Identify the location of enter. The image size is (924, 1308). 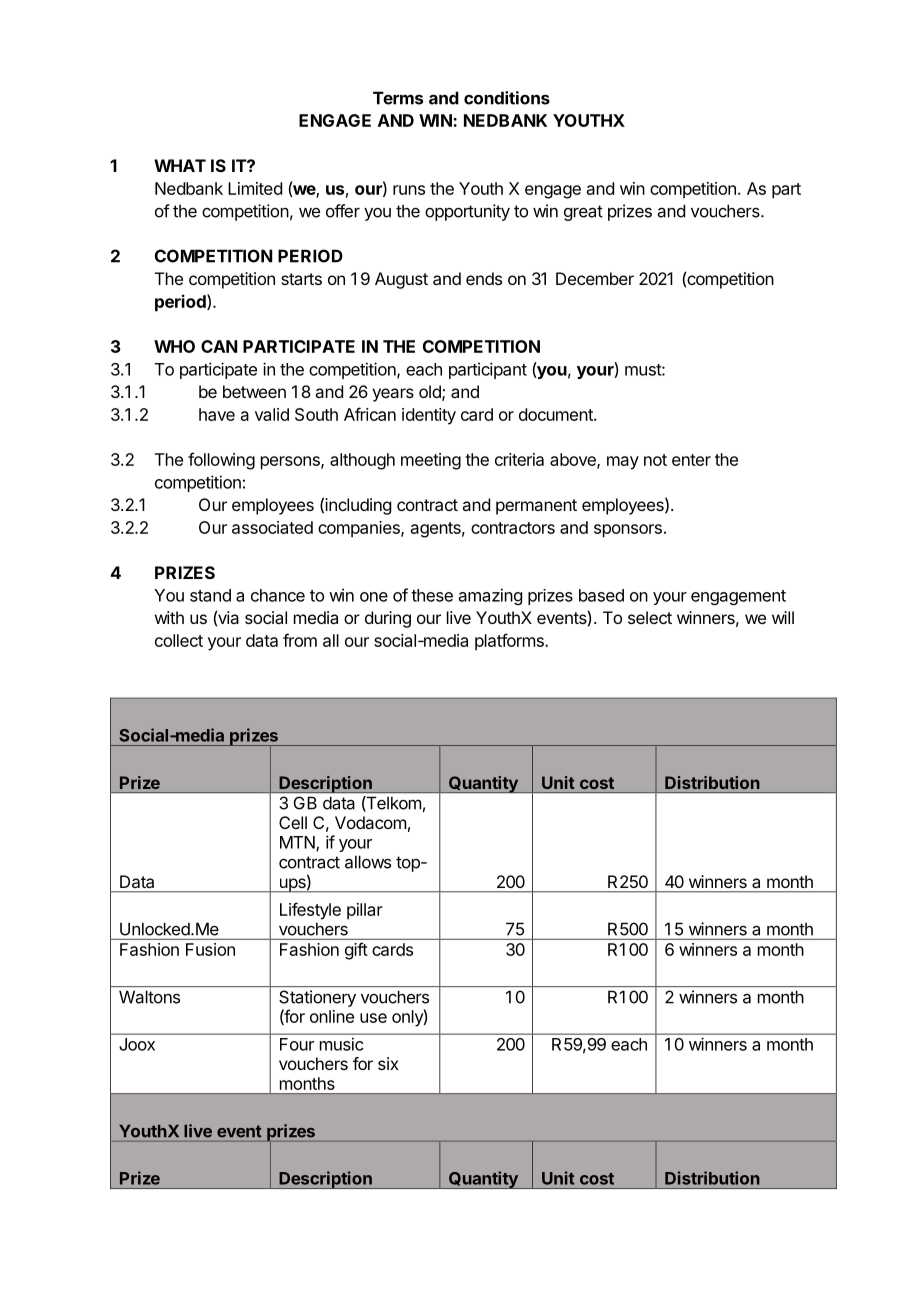
(691, 460).
